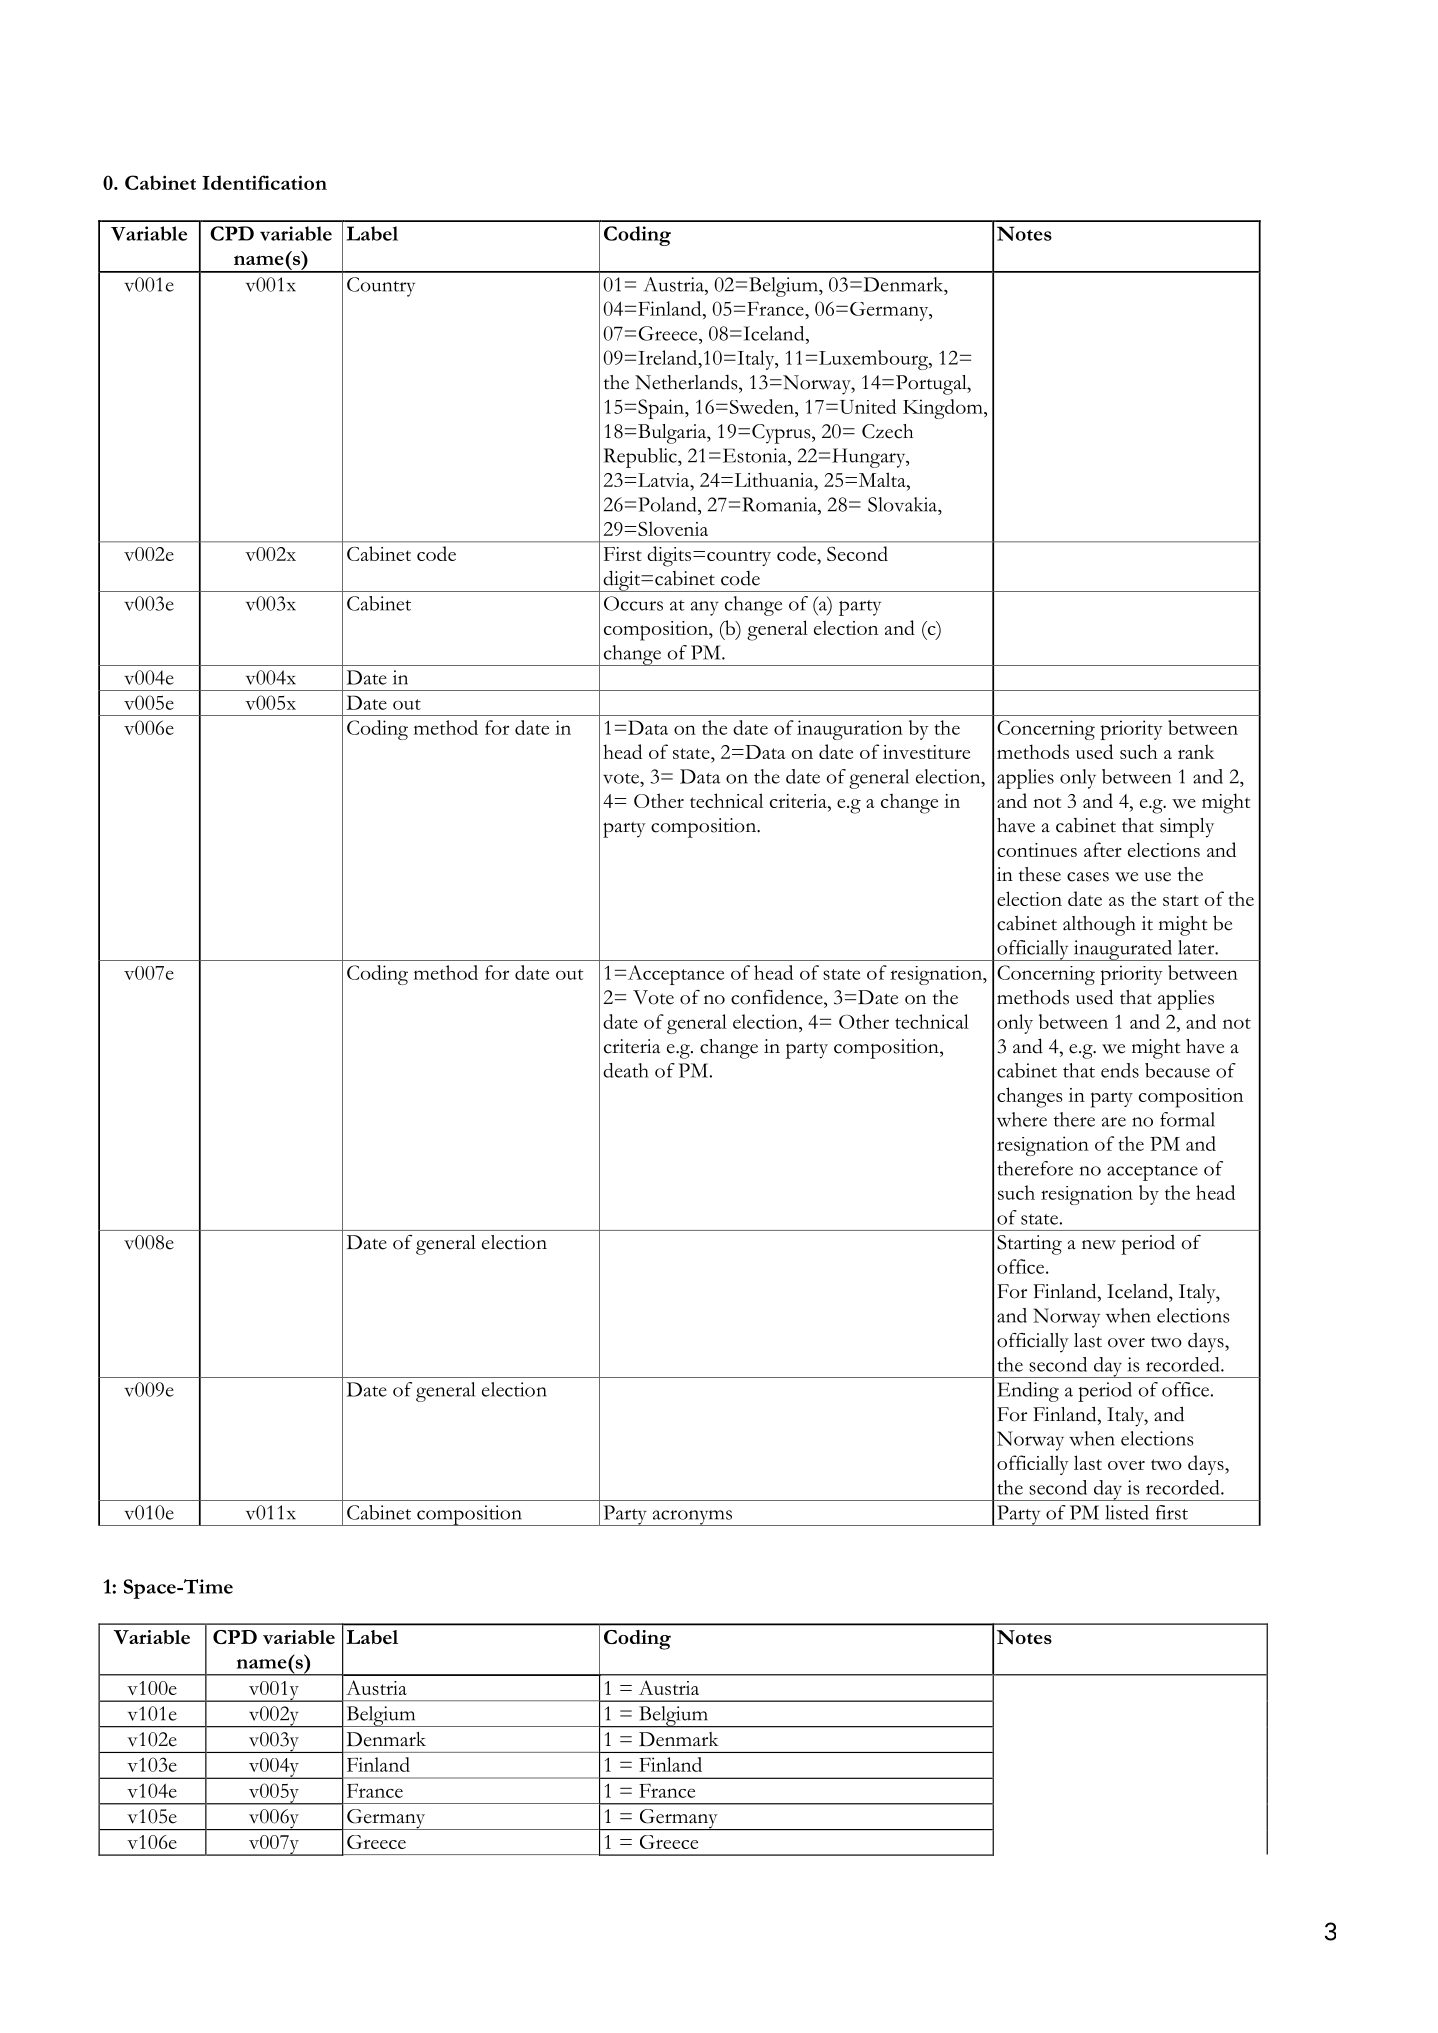 The image size is (1438, 2033). What do you see at coordinates (850, 730) in the screenshot?
I see `inauguration` at bounding box center [850, 730].
